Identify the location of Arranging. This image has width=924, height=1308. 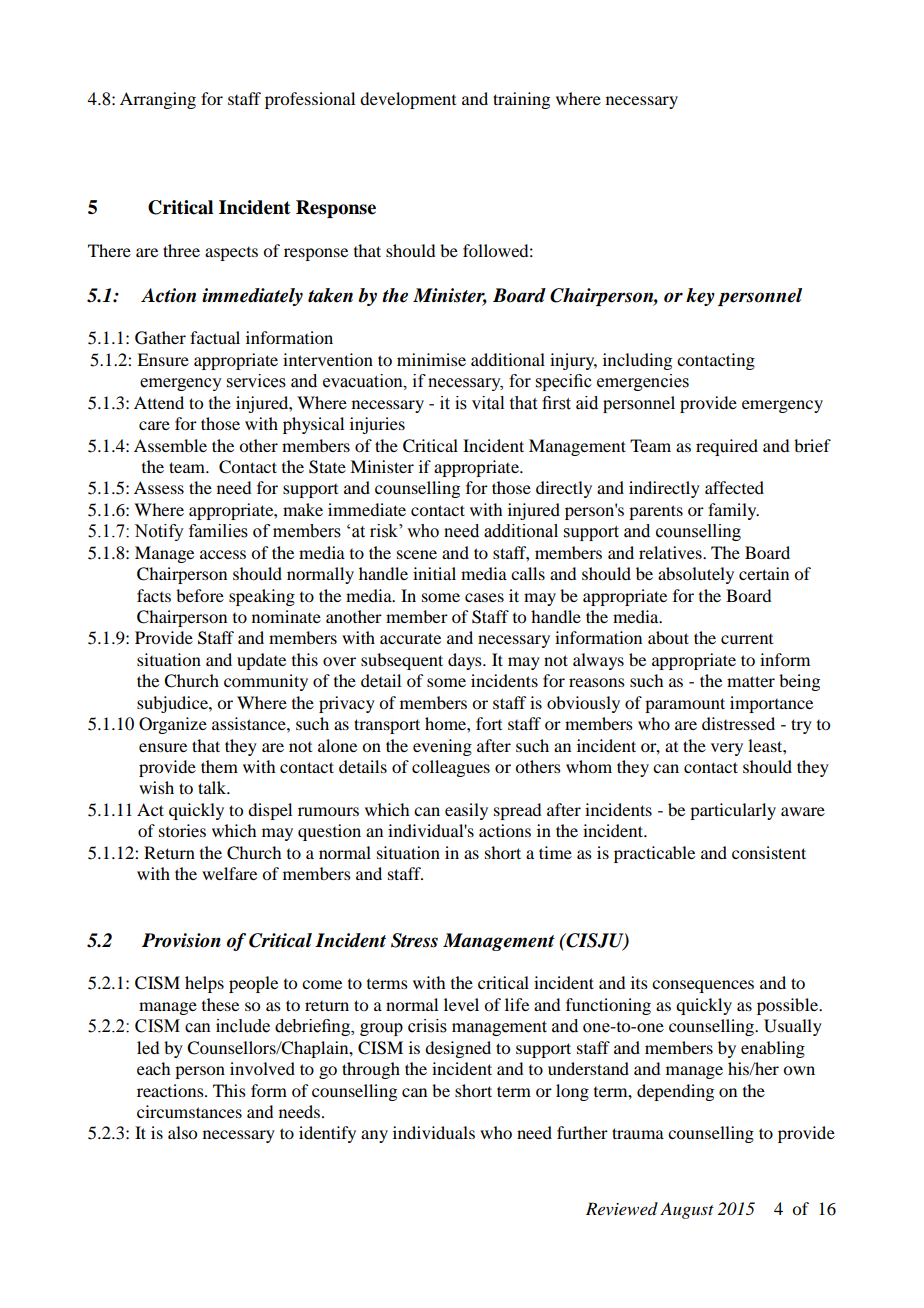
(158, 100).
